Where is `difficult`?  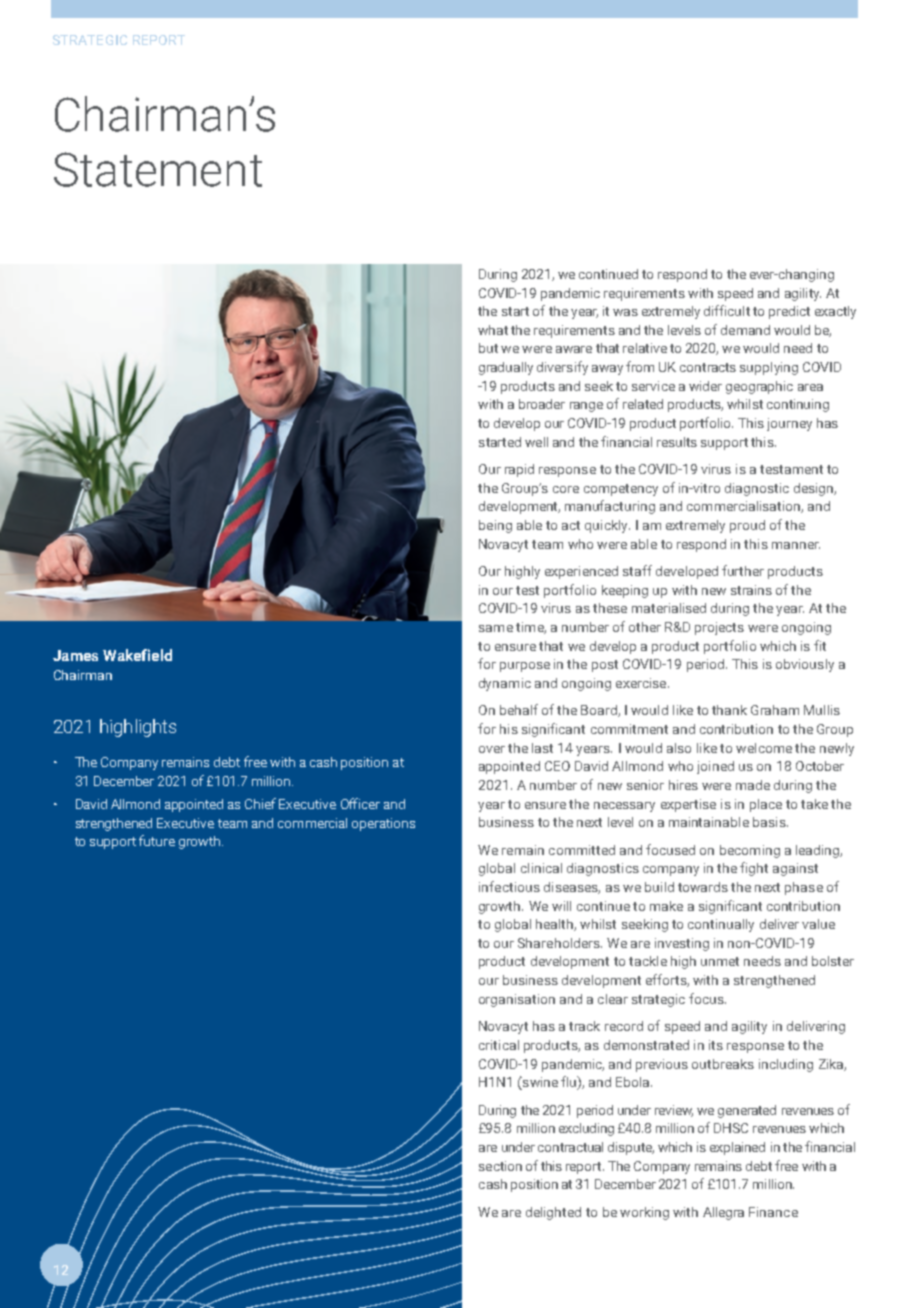 difficult is located at coordinates (727, 310).
